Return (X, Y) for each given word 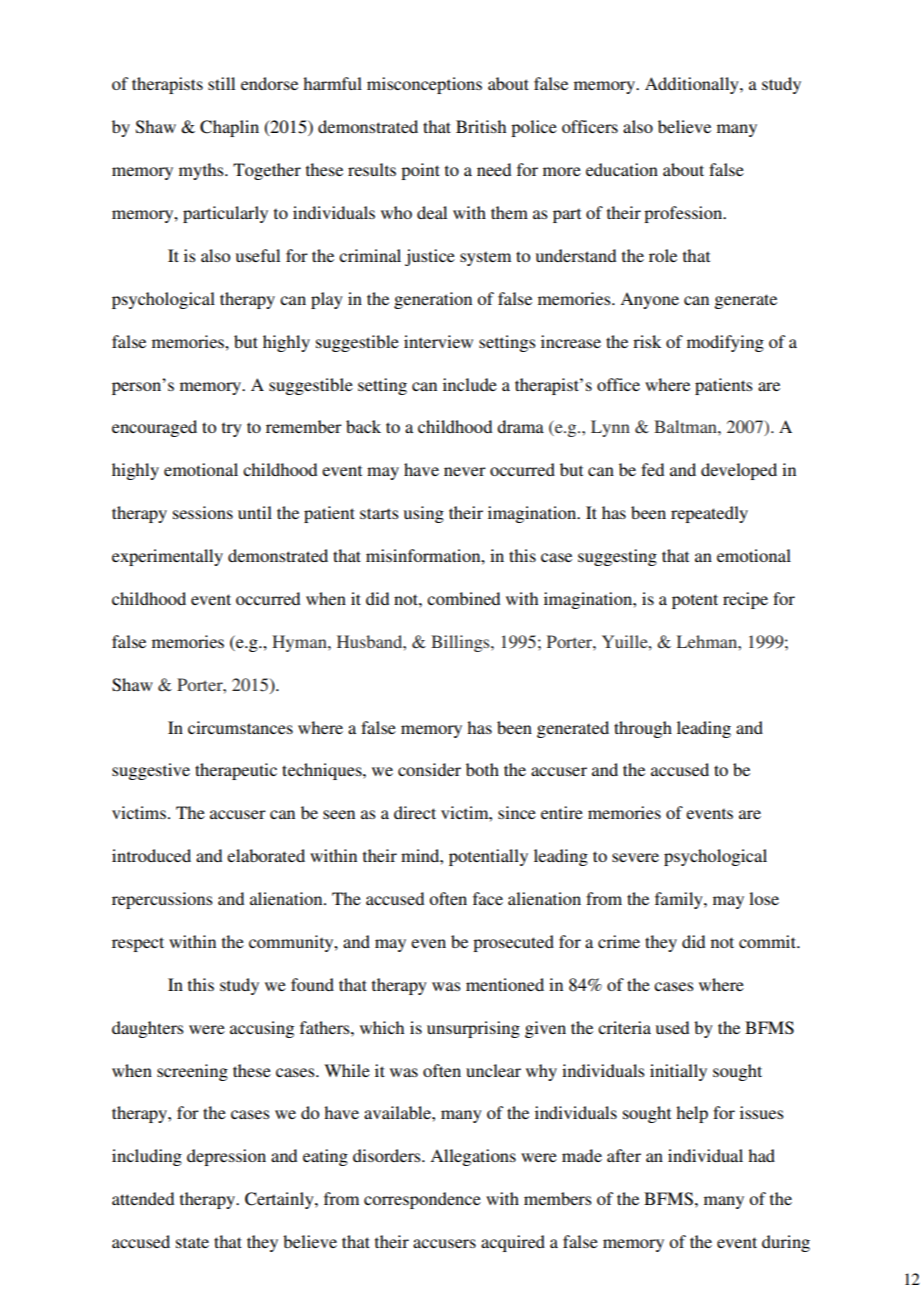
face (488, 898)
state (192, 1242)
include (470, 384)
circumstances (240, 727)
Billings (461, 643)
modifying (725, 343)
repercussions (162, 900)
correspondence (422, 1200)
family (680, 900)
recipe (745, 600)
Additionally (693, 85)
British (481, 126)
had (761, 1155)
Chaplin (229, 128)
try (232, 429)
